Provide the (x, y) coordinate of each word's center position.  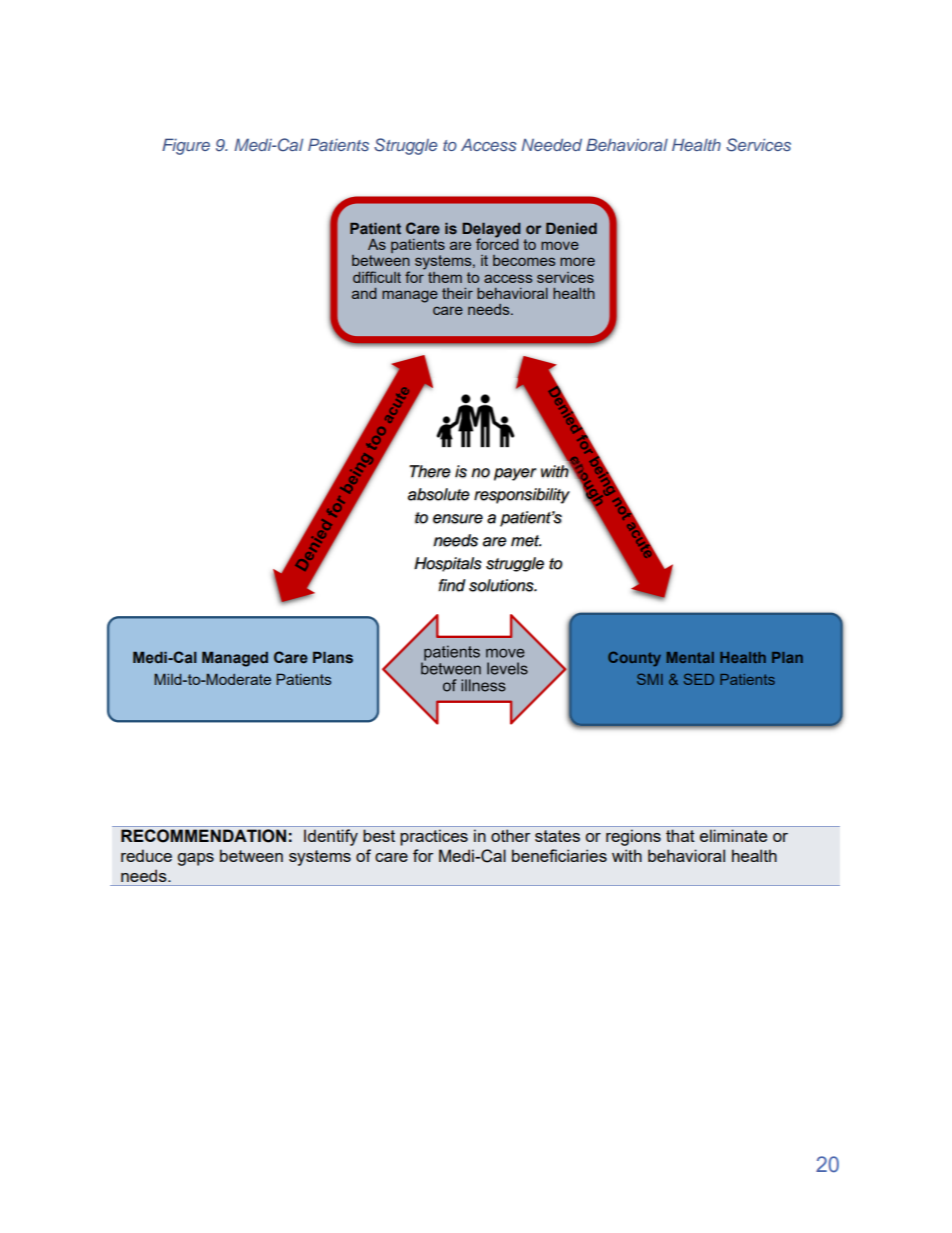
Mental (690, 657)
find (452, 585)
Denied (571, 228)
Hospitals (448, 564)
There (430, 471)
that (680, 835)
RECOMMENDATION (203, 836)
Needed (552, 144)
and (364, 293)
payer (515, 474)
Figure (186, 146)
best (379, 835)
